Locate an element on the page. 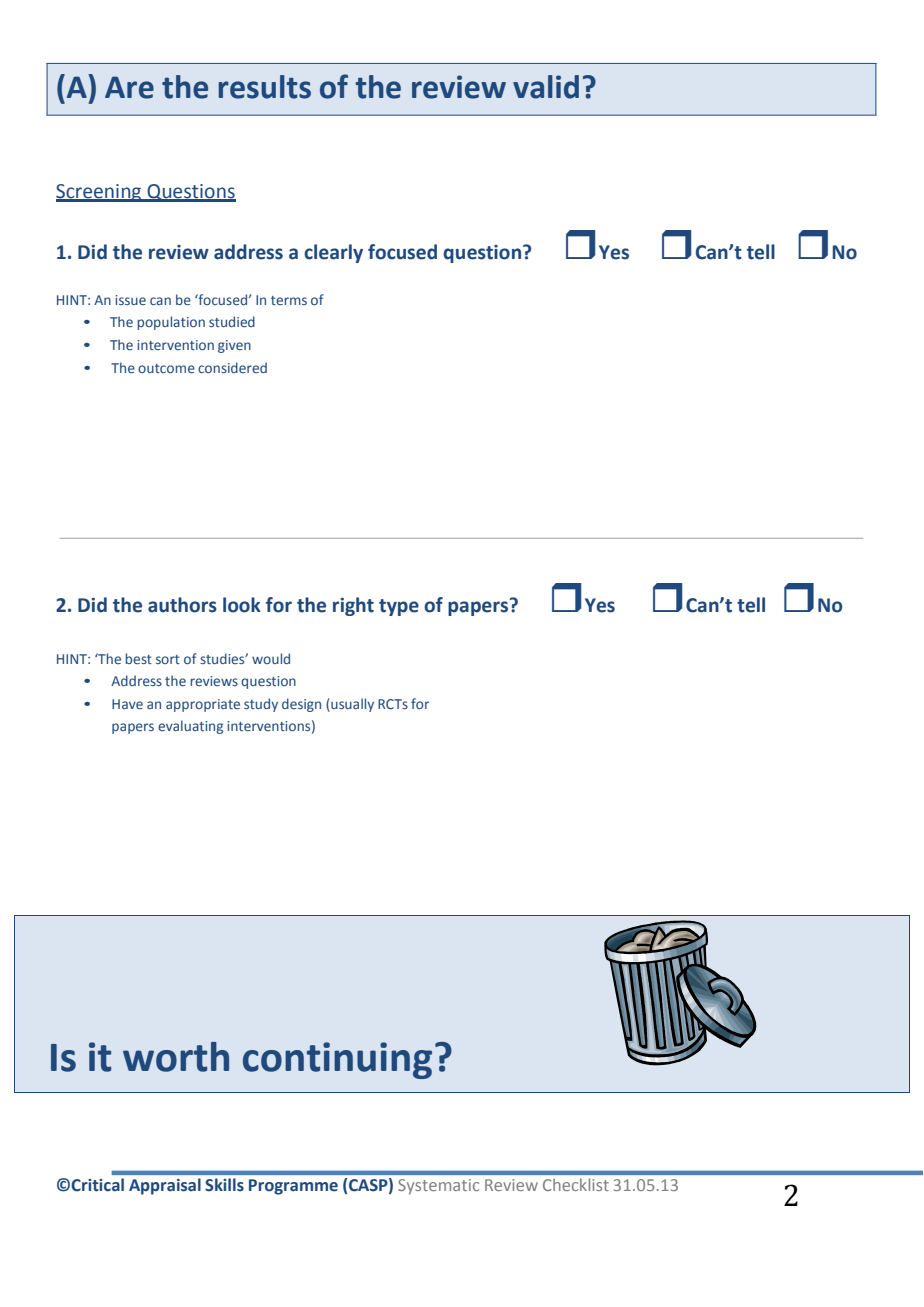 The image size is (924, 1307). Programme is located at coordinates (293, 1187).
